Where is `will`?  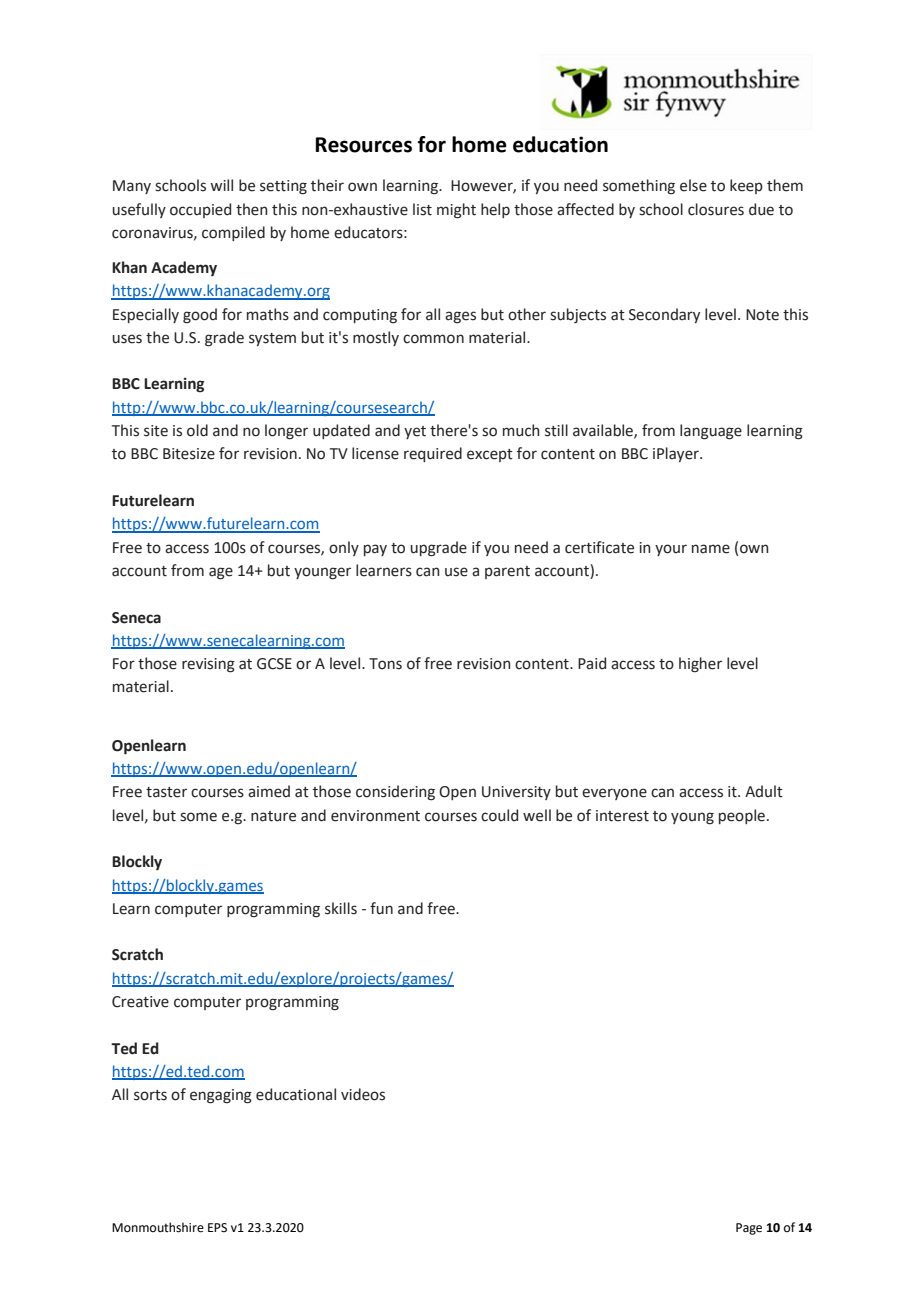 will is located at coordinates (221, 185).
